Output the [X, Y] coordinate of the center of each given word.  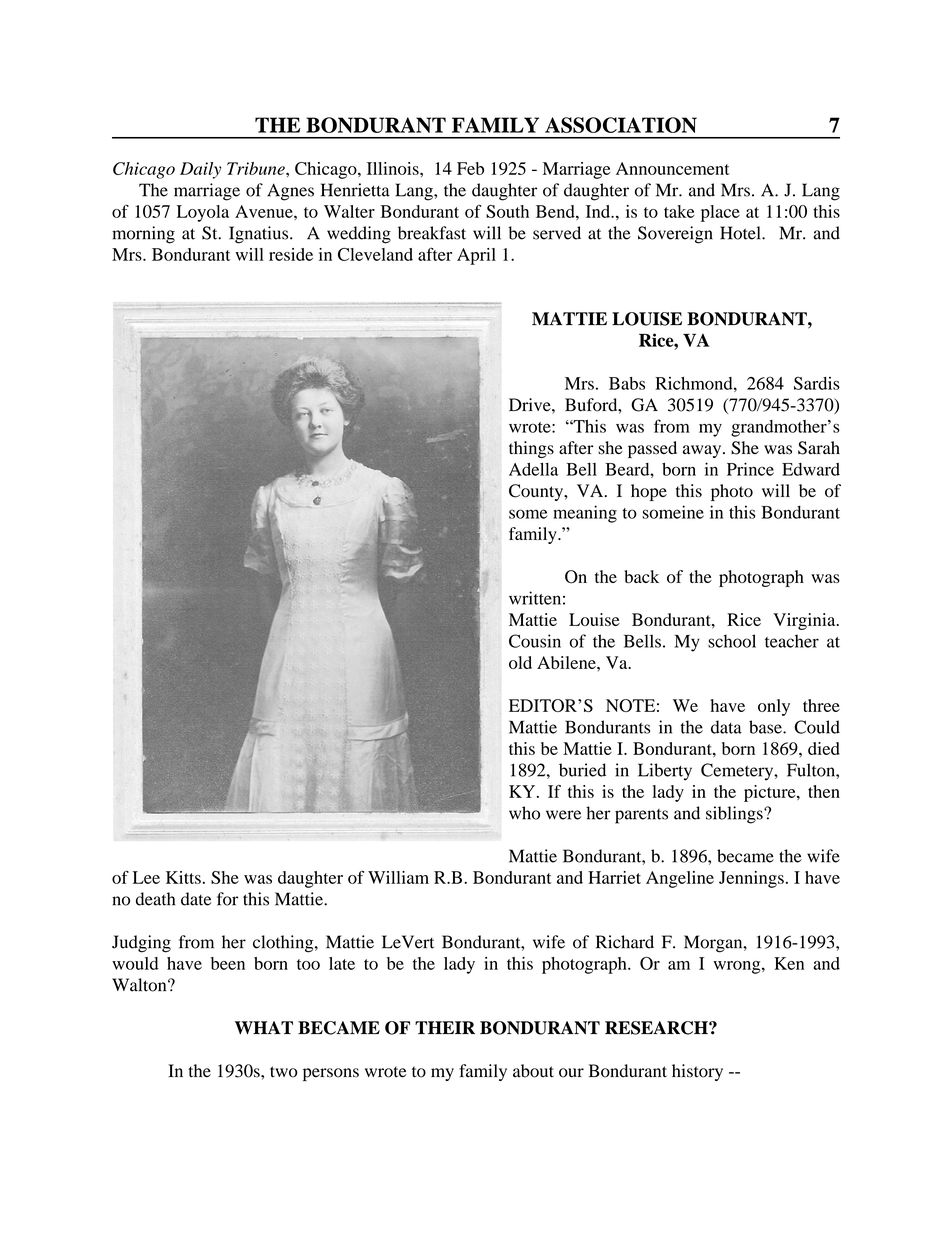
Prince [750, 469]
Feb [470, 168]
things [531, 449]
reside [291, 254]
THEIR [445, 1027]
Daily [200, 170]
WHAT [264, 1027]
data [726, 727]
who [524, 813]
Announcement [673, 168]
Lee [146, 877]
